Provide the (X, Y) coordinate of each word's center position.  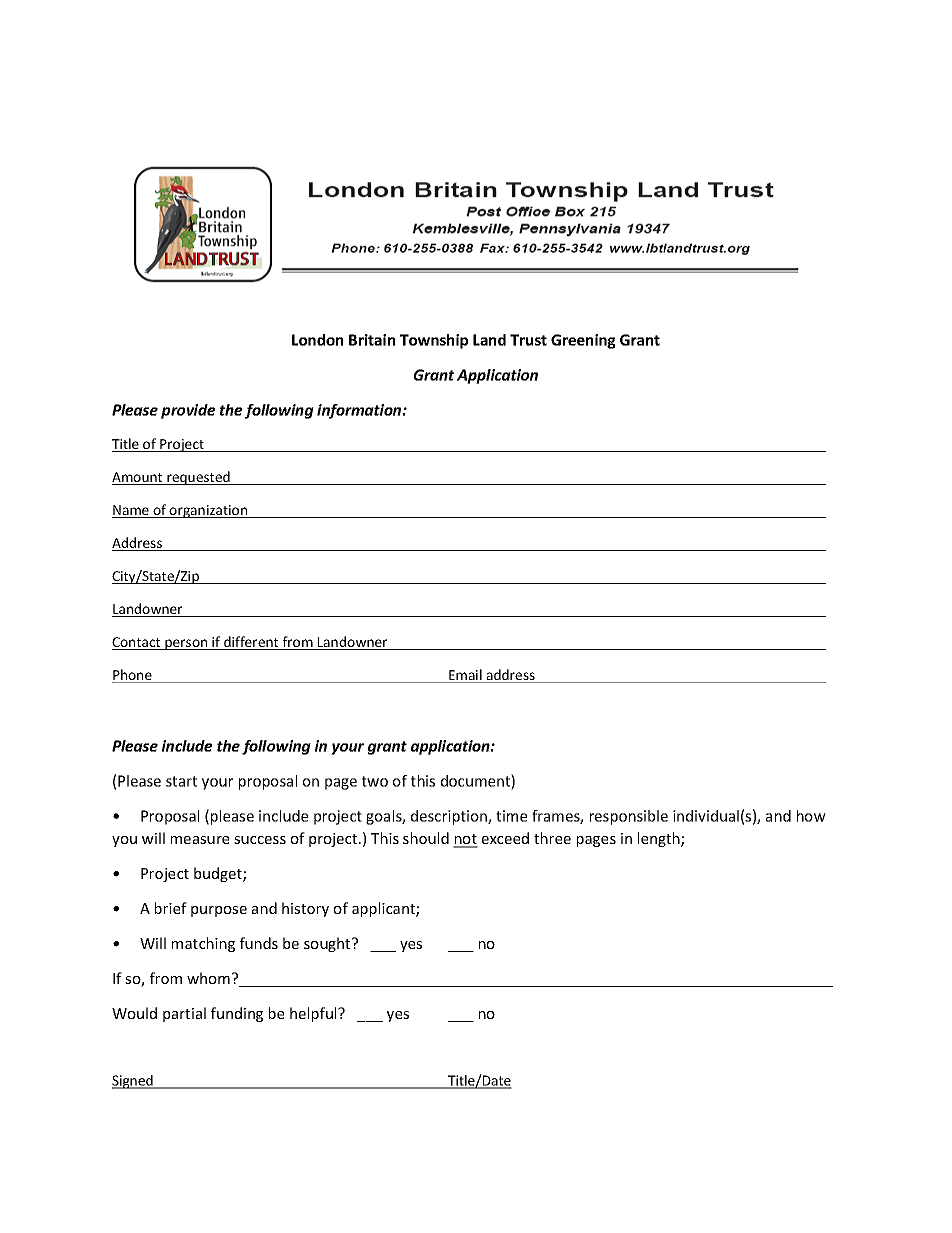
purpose (219, 911)
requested (198, 478)
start (181, 781)
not (465, 840)
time (511, 816)
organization (209, 511)
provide (188, 411)
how (811, 816)
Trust (528, 340)
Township (434, 341)
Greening (583, 341)
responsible (629, 817)
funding (237, 1014)
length (660, 839)
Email (465, 676)
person (186, 644)
